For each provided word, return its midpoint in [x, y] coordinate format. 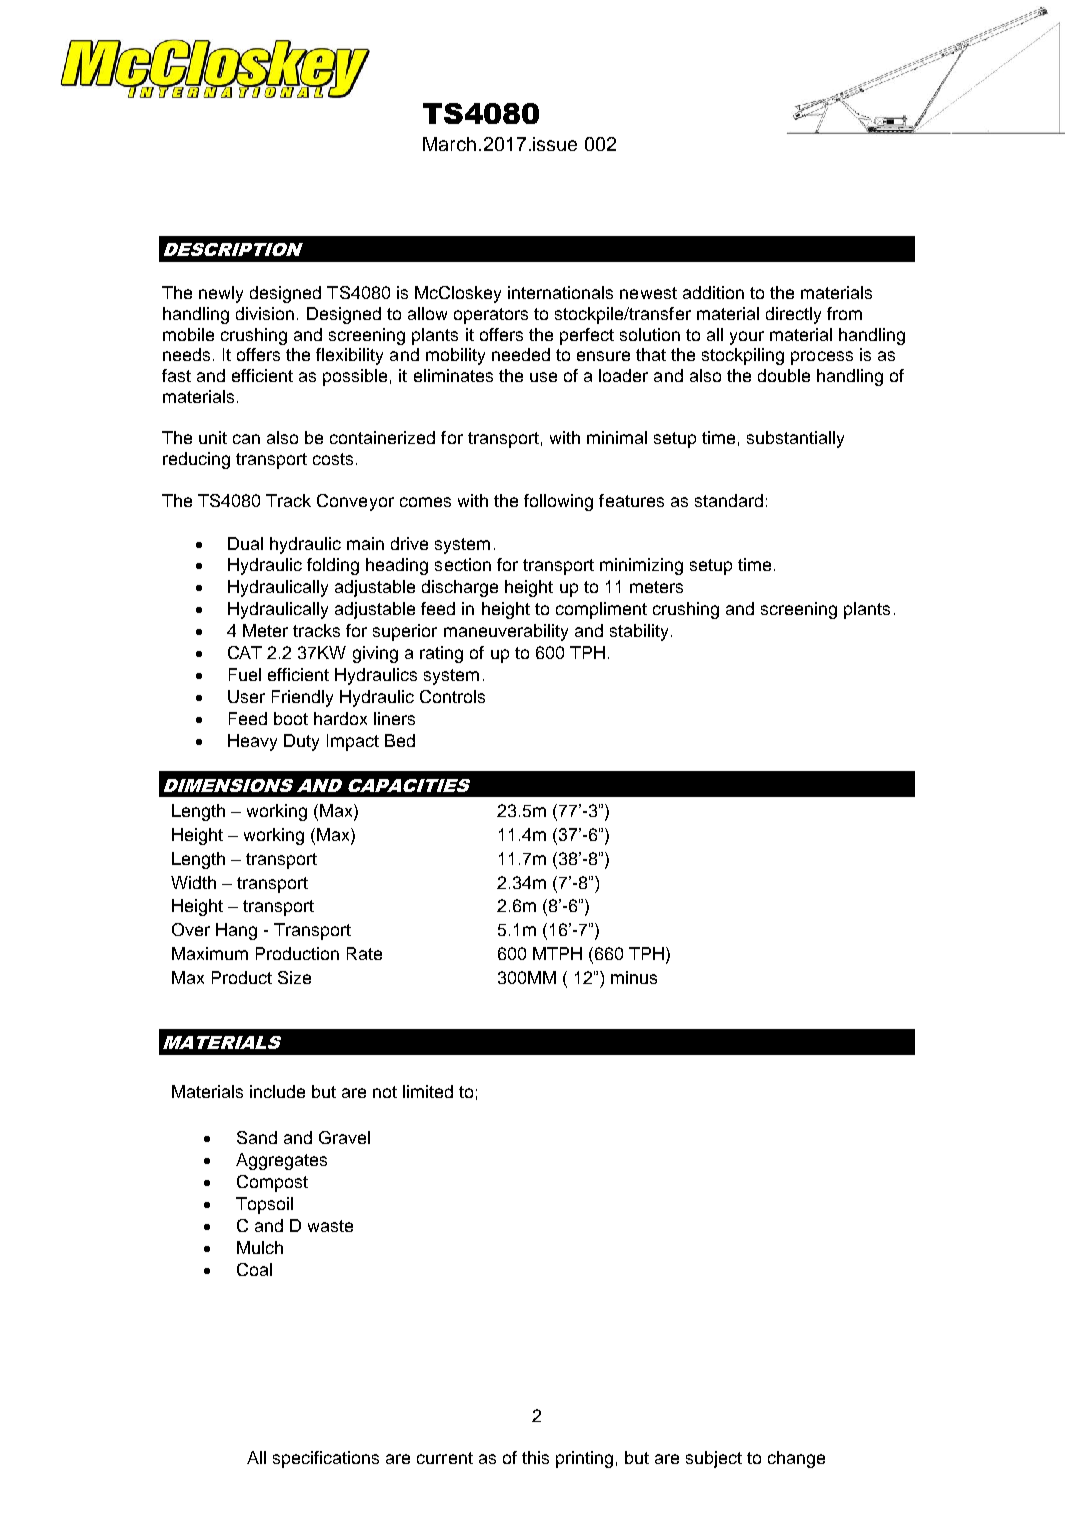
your [747, 338]
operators [491, 316]
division [265, 313]
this [535, 1457]
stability [639, 632]
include [277, 1091]
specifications [326, 1459]
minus [634, 977]
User [246, 696]
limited [428, 1091]
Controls [452, 696]
